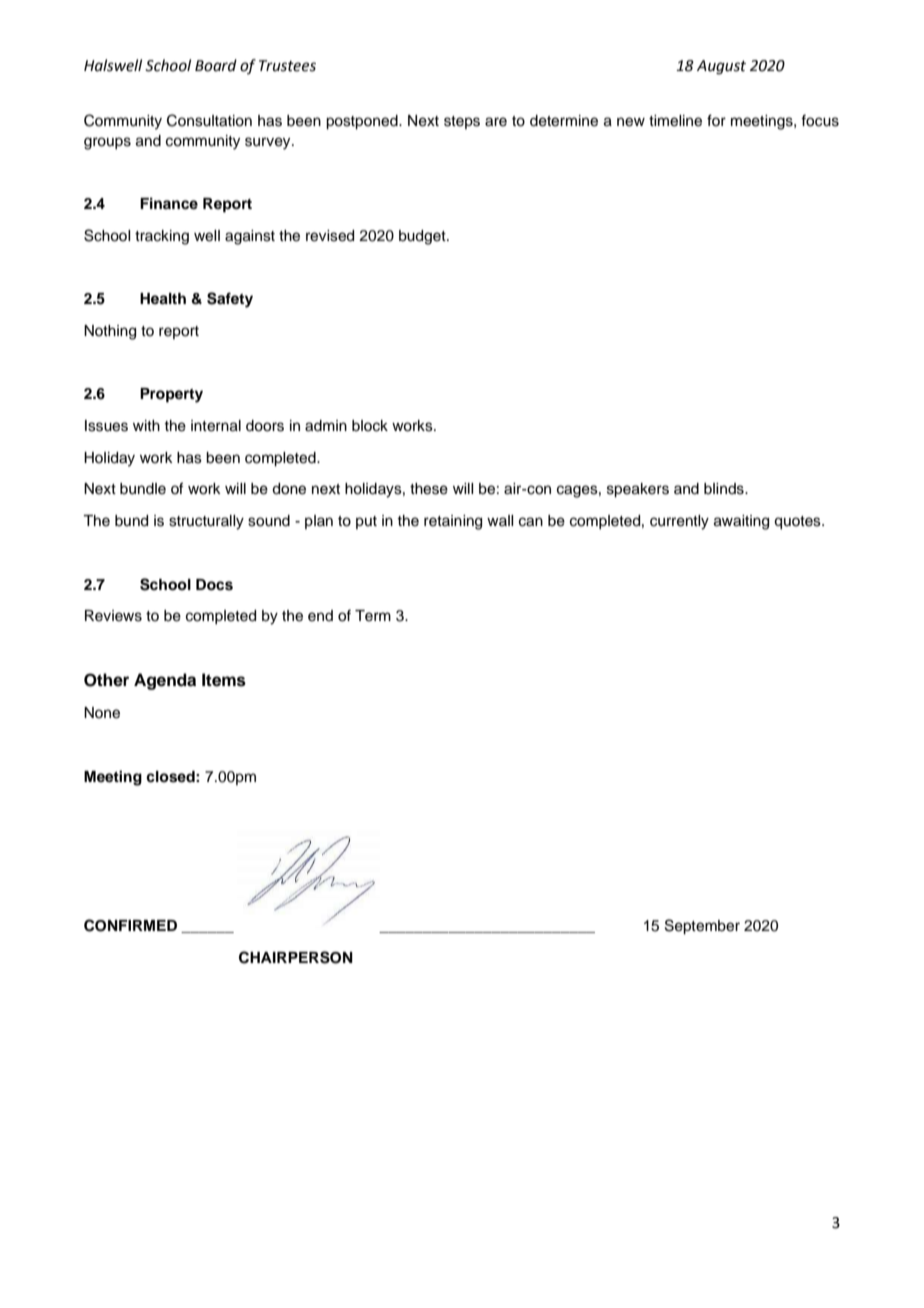 This screenshot has height=1308, width=924. Describe the element at coordinates (296, 957) in the screenshot. I see `CHAIRPERSON` at that location.
